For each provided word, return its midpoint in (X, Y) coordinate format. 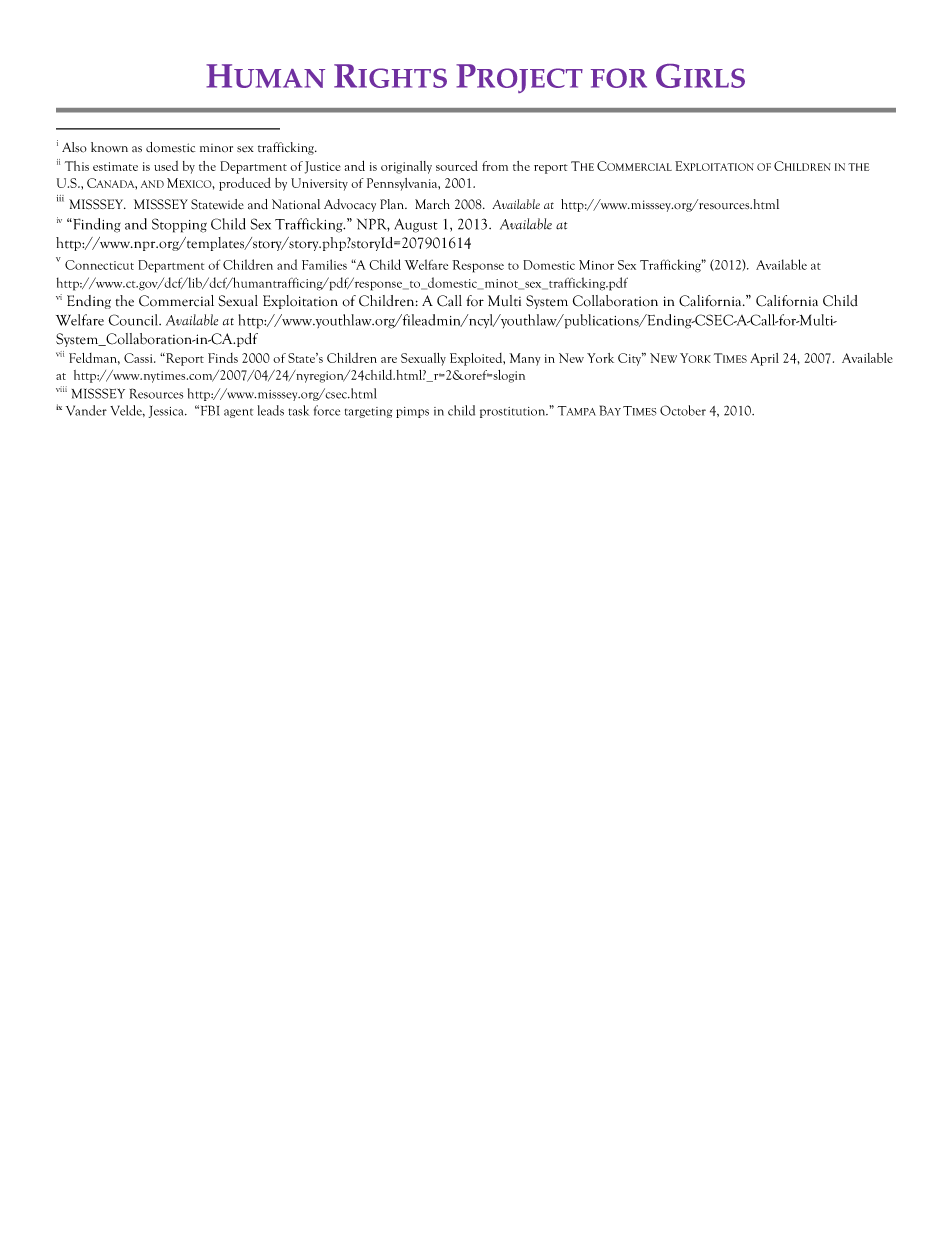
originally (406, 167)
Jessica (167, 412)
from (495, 166)
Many (524, 359)
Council (135, 320)
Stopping (179, 225)
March (432, 204)
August (416, 225)
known (109, 147)
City (631, 359)
